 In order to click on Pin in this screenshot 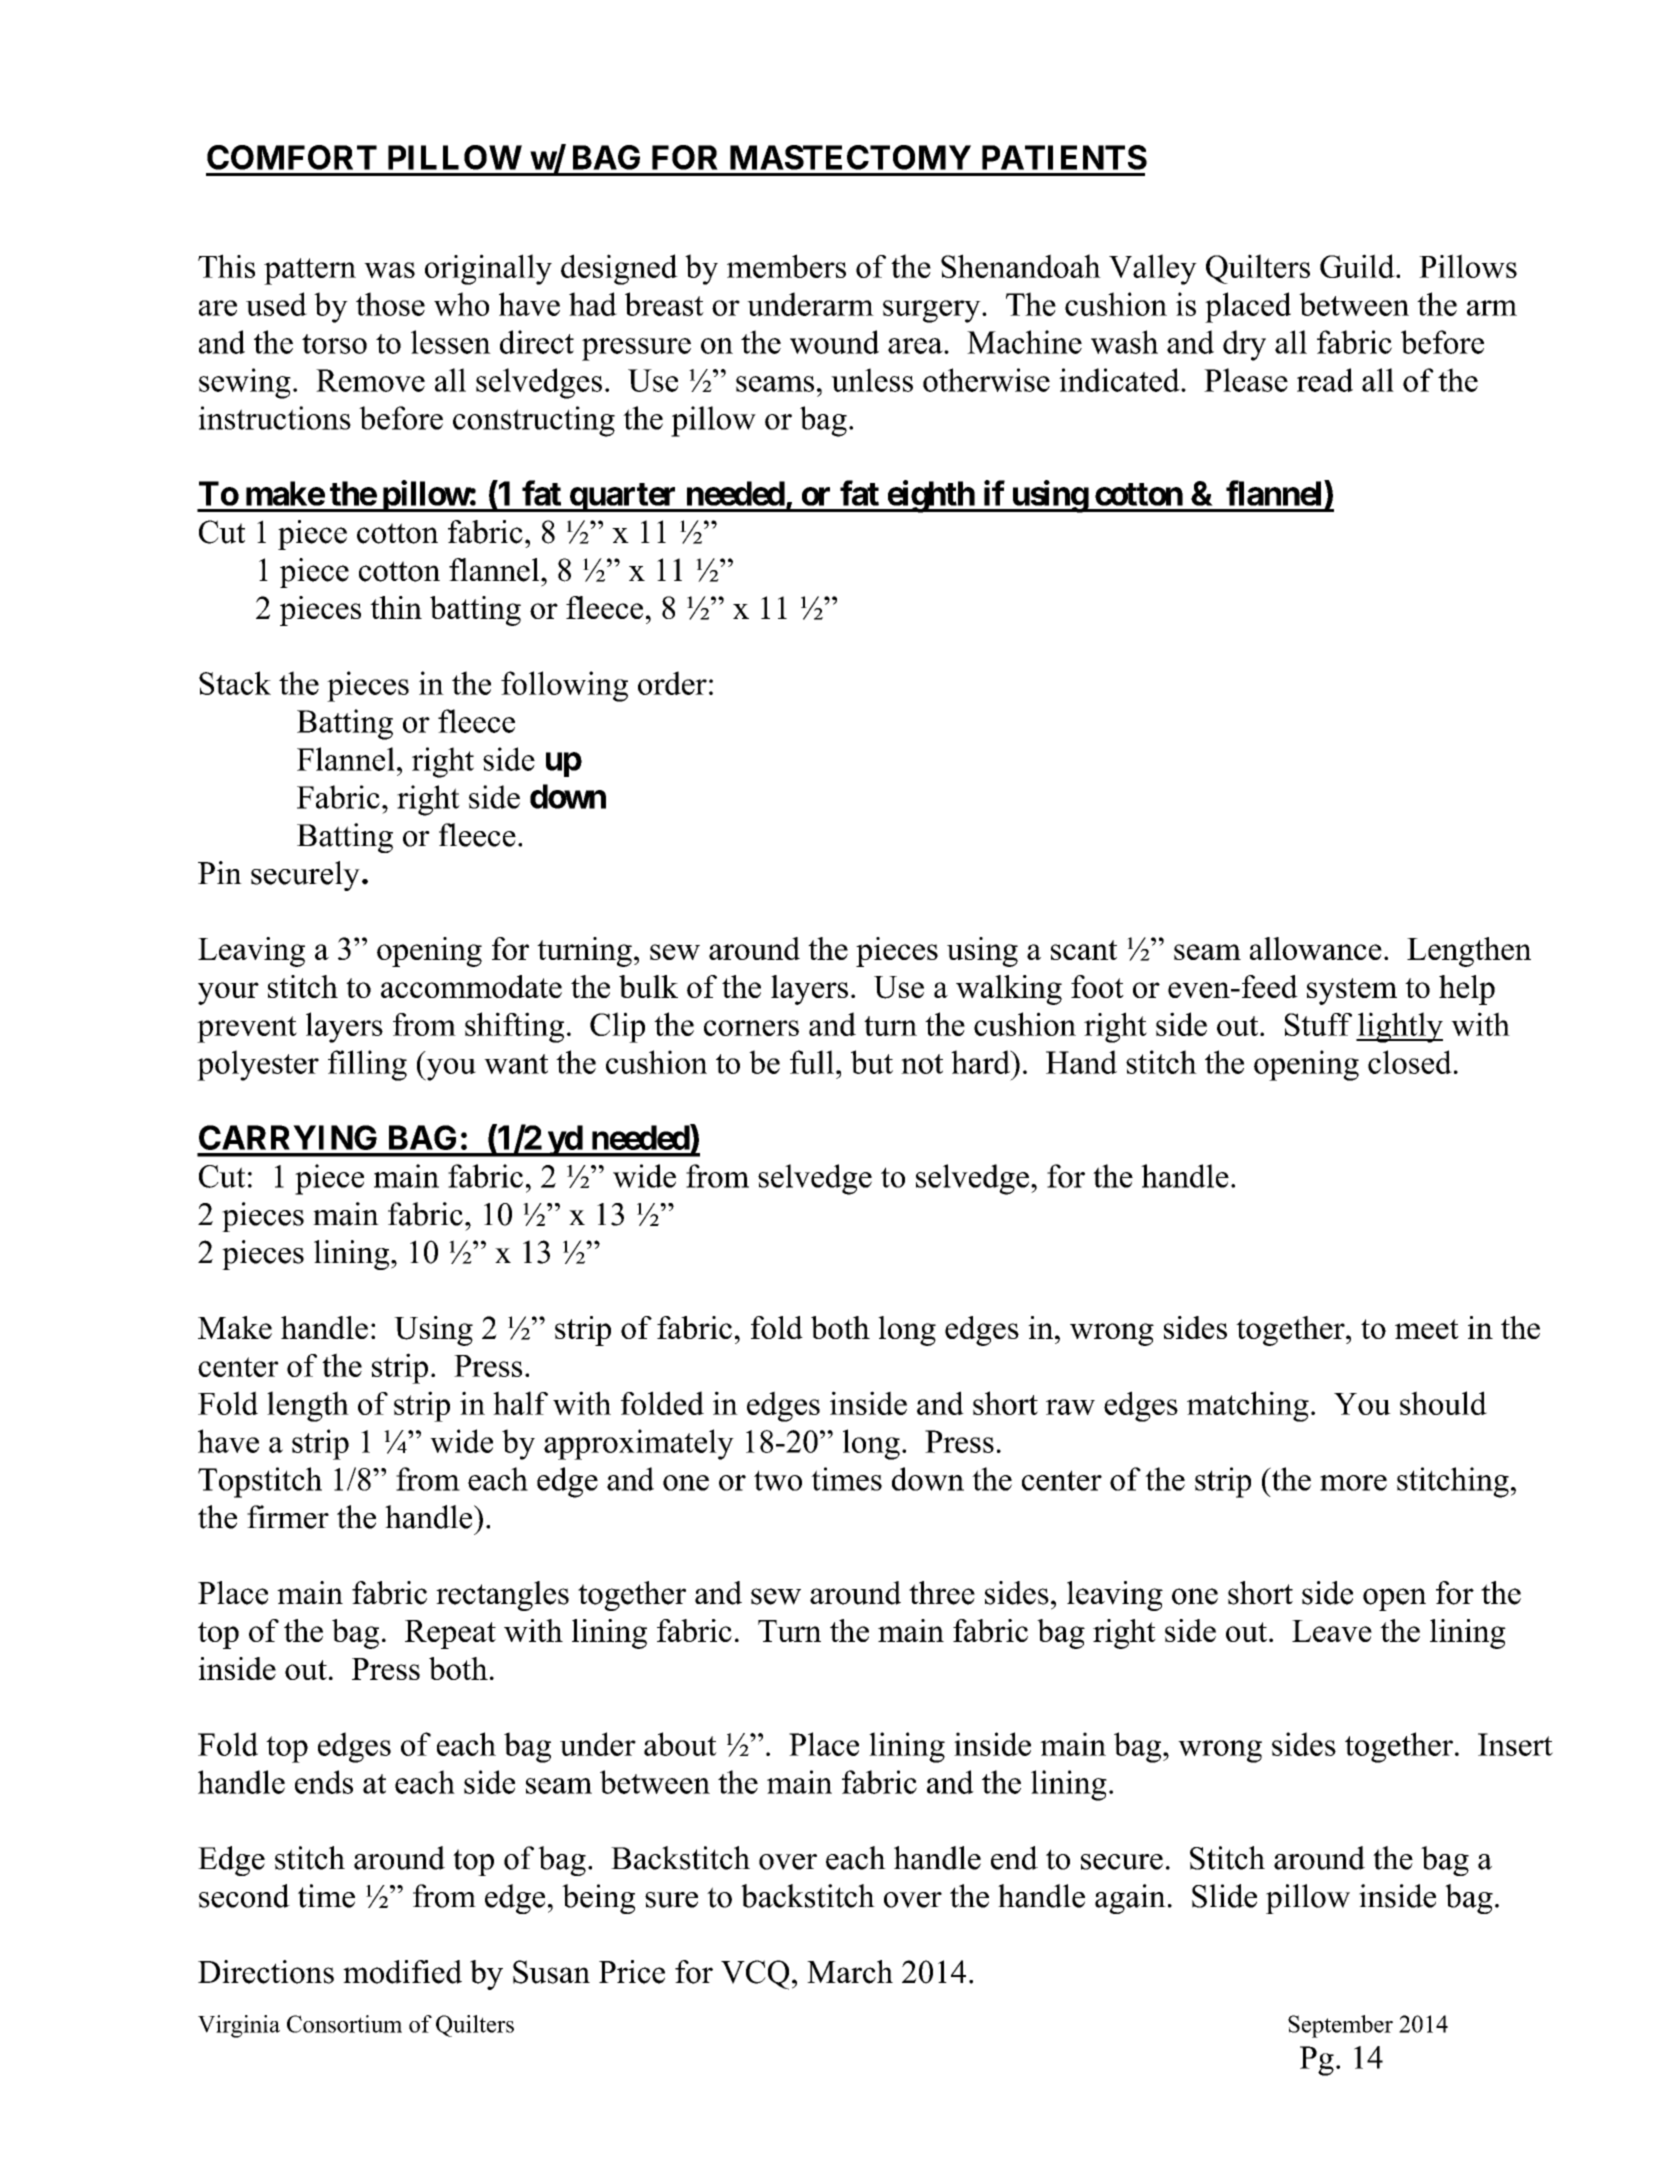, I will do `click(220, 872)`.
